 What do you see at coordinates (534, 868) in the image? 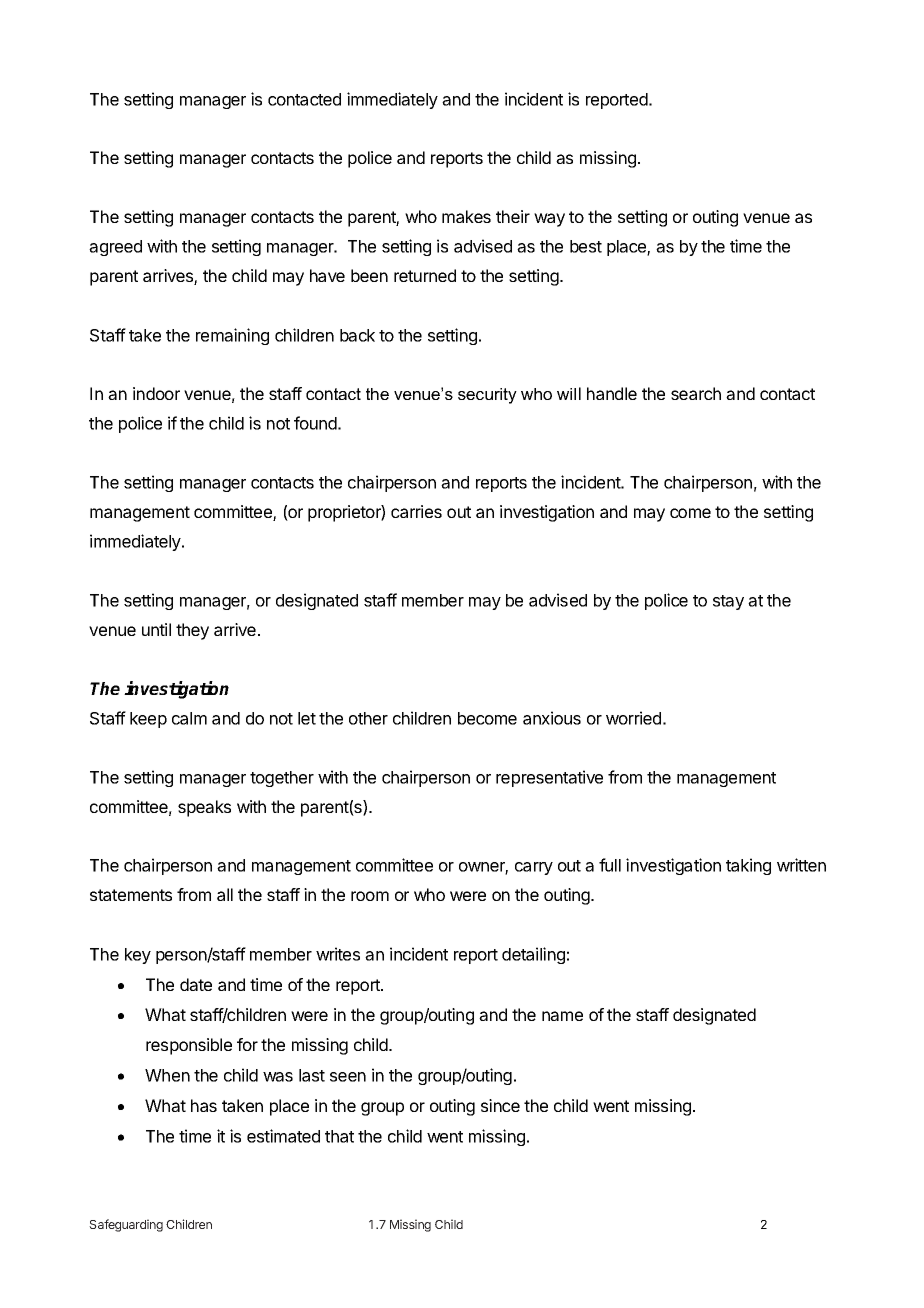
I see `carry` at bounding box center [534, 868].
